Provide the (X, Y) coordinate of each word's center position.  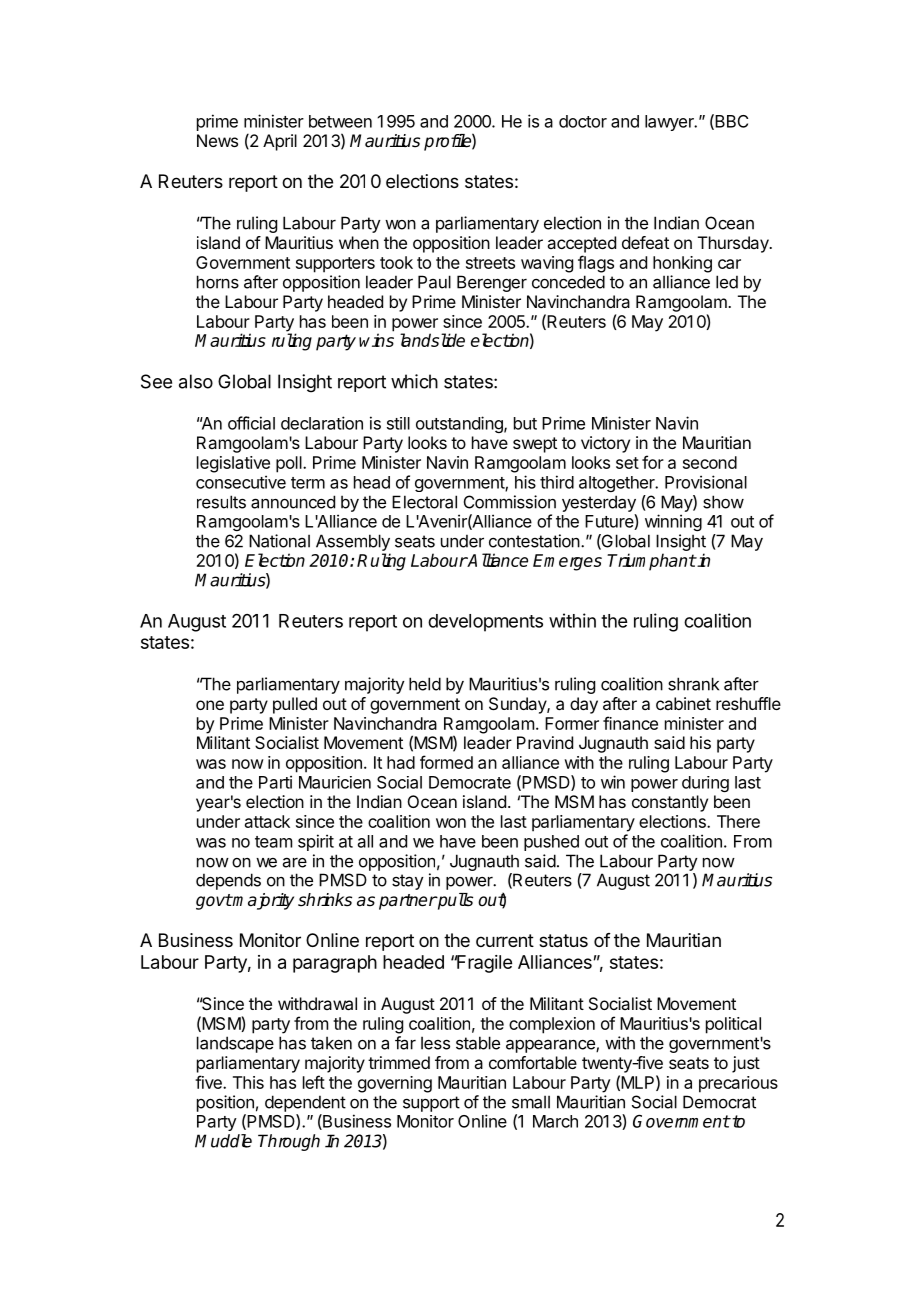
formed (446, 762)
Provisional (706, 482)
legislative (233, 464)
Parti (275, 782)
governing (395, 1084)
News (217, 140)
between (340, 121)
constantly (670, 803)
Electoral (424, 502)
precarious (738, 1084)
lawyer (670, 123)
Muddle (223, 1141)
